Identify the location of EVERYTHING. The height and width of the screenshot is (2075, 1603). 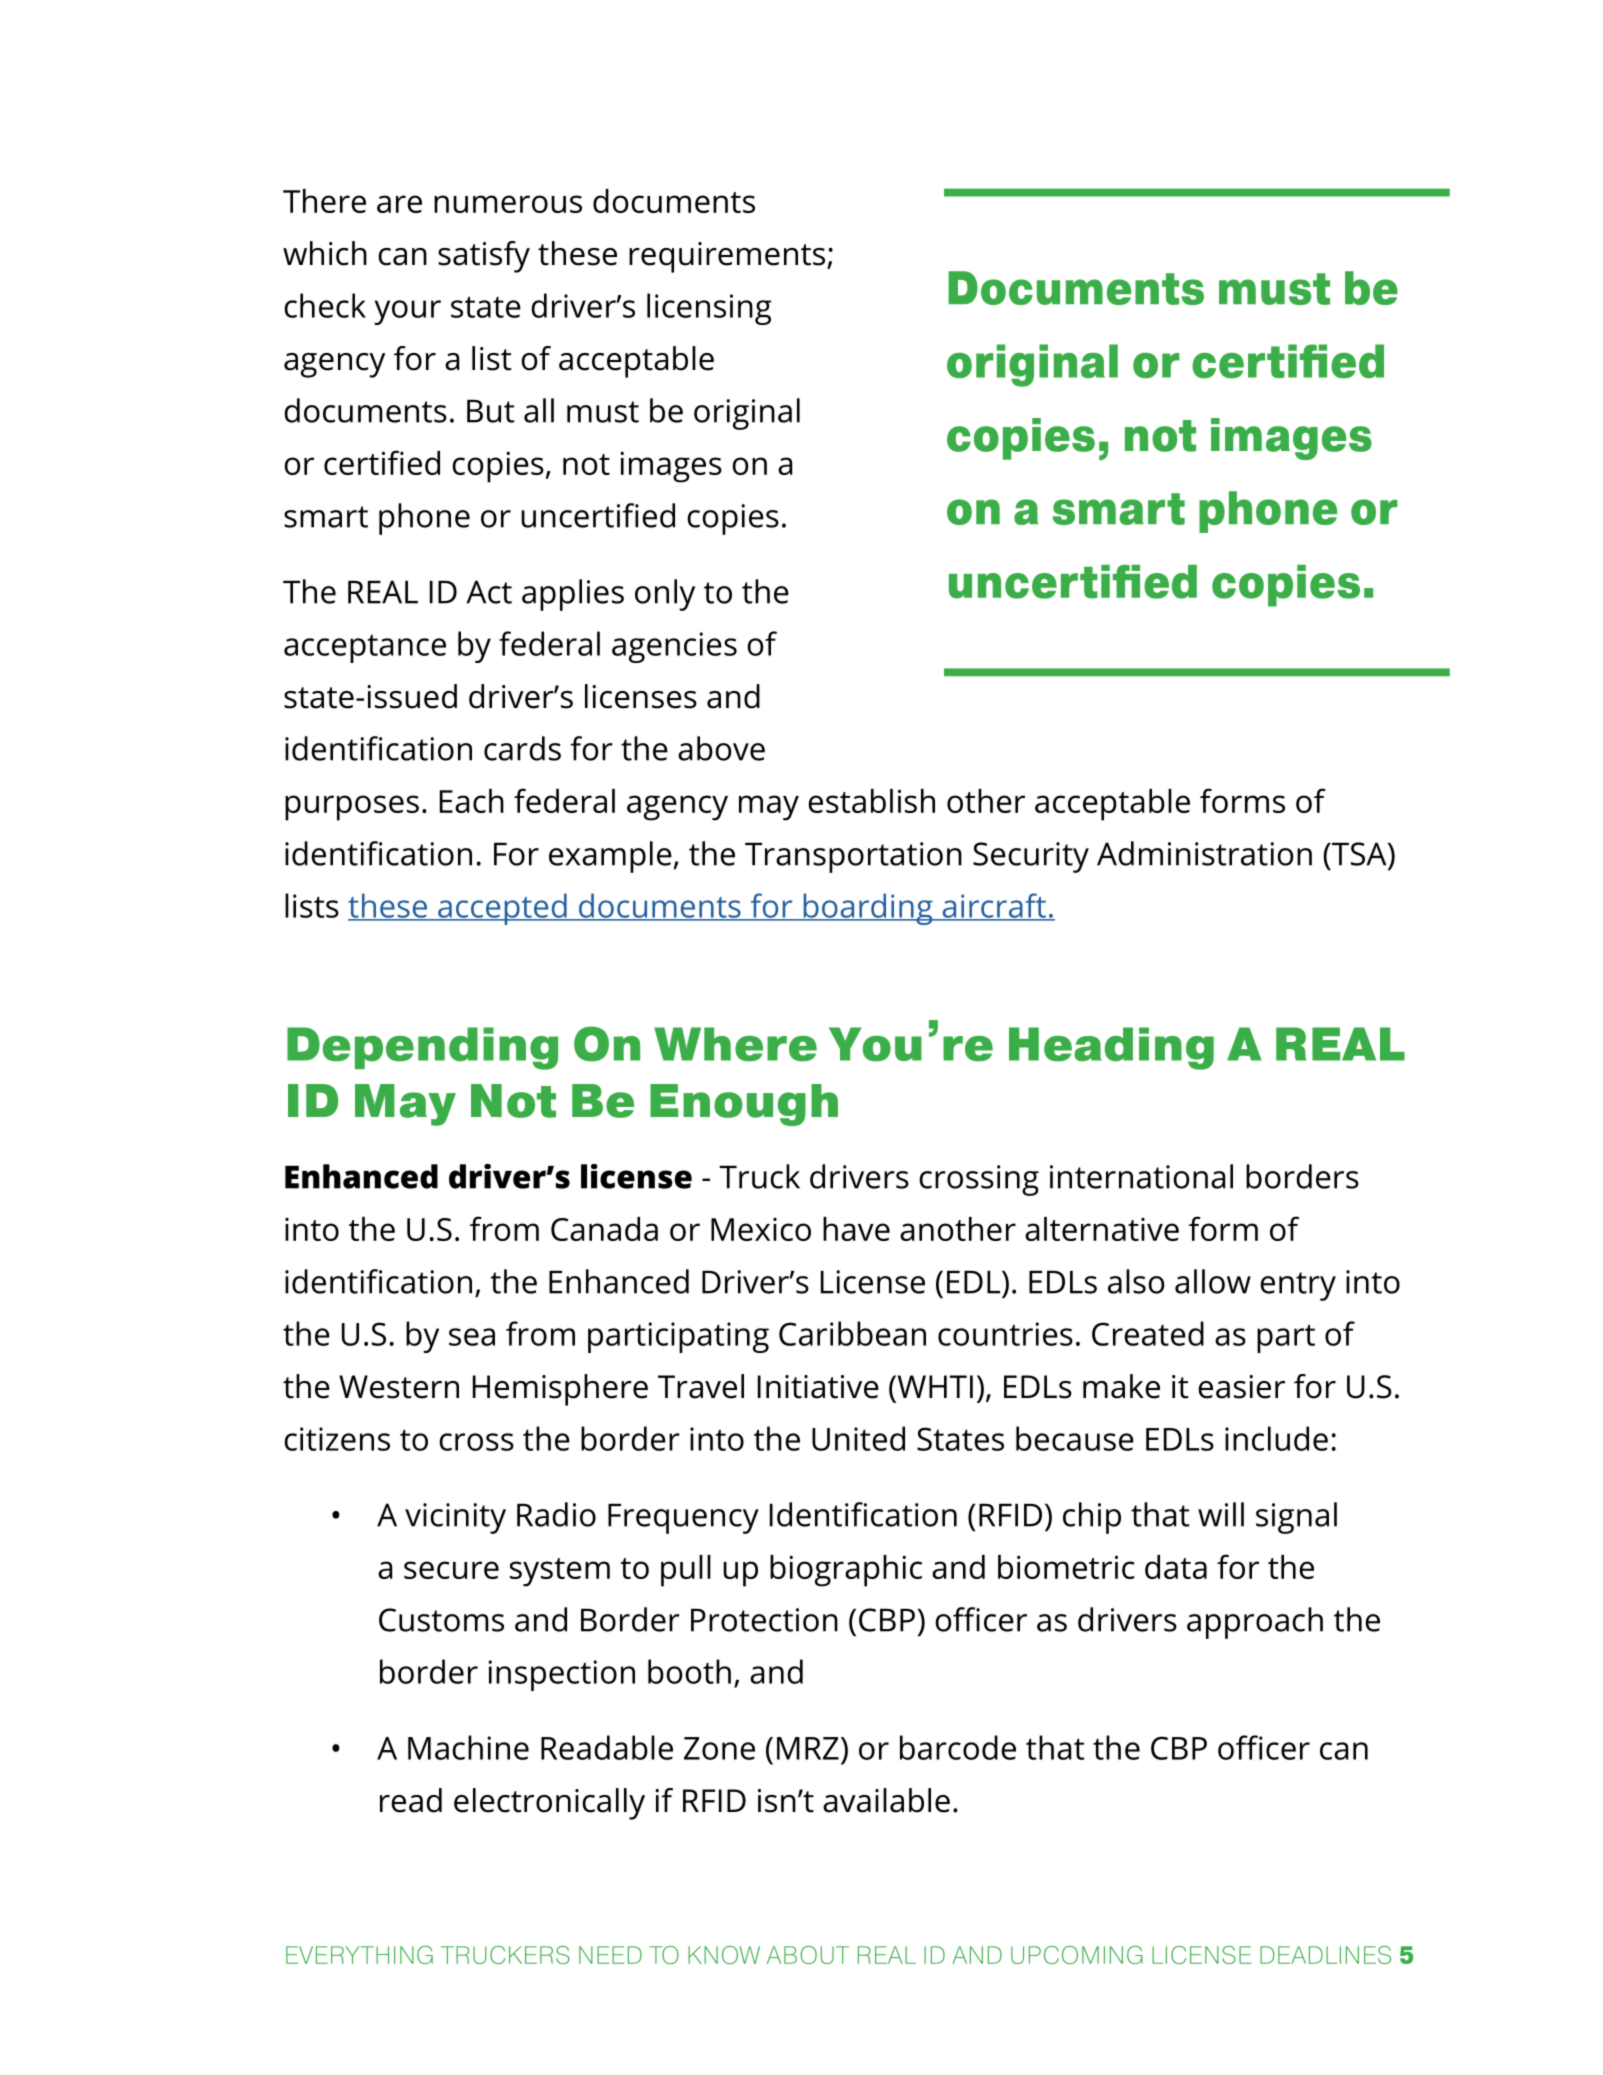
(359, 1955).
